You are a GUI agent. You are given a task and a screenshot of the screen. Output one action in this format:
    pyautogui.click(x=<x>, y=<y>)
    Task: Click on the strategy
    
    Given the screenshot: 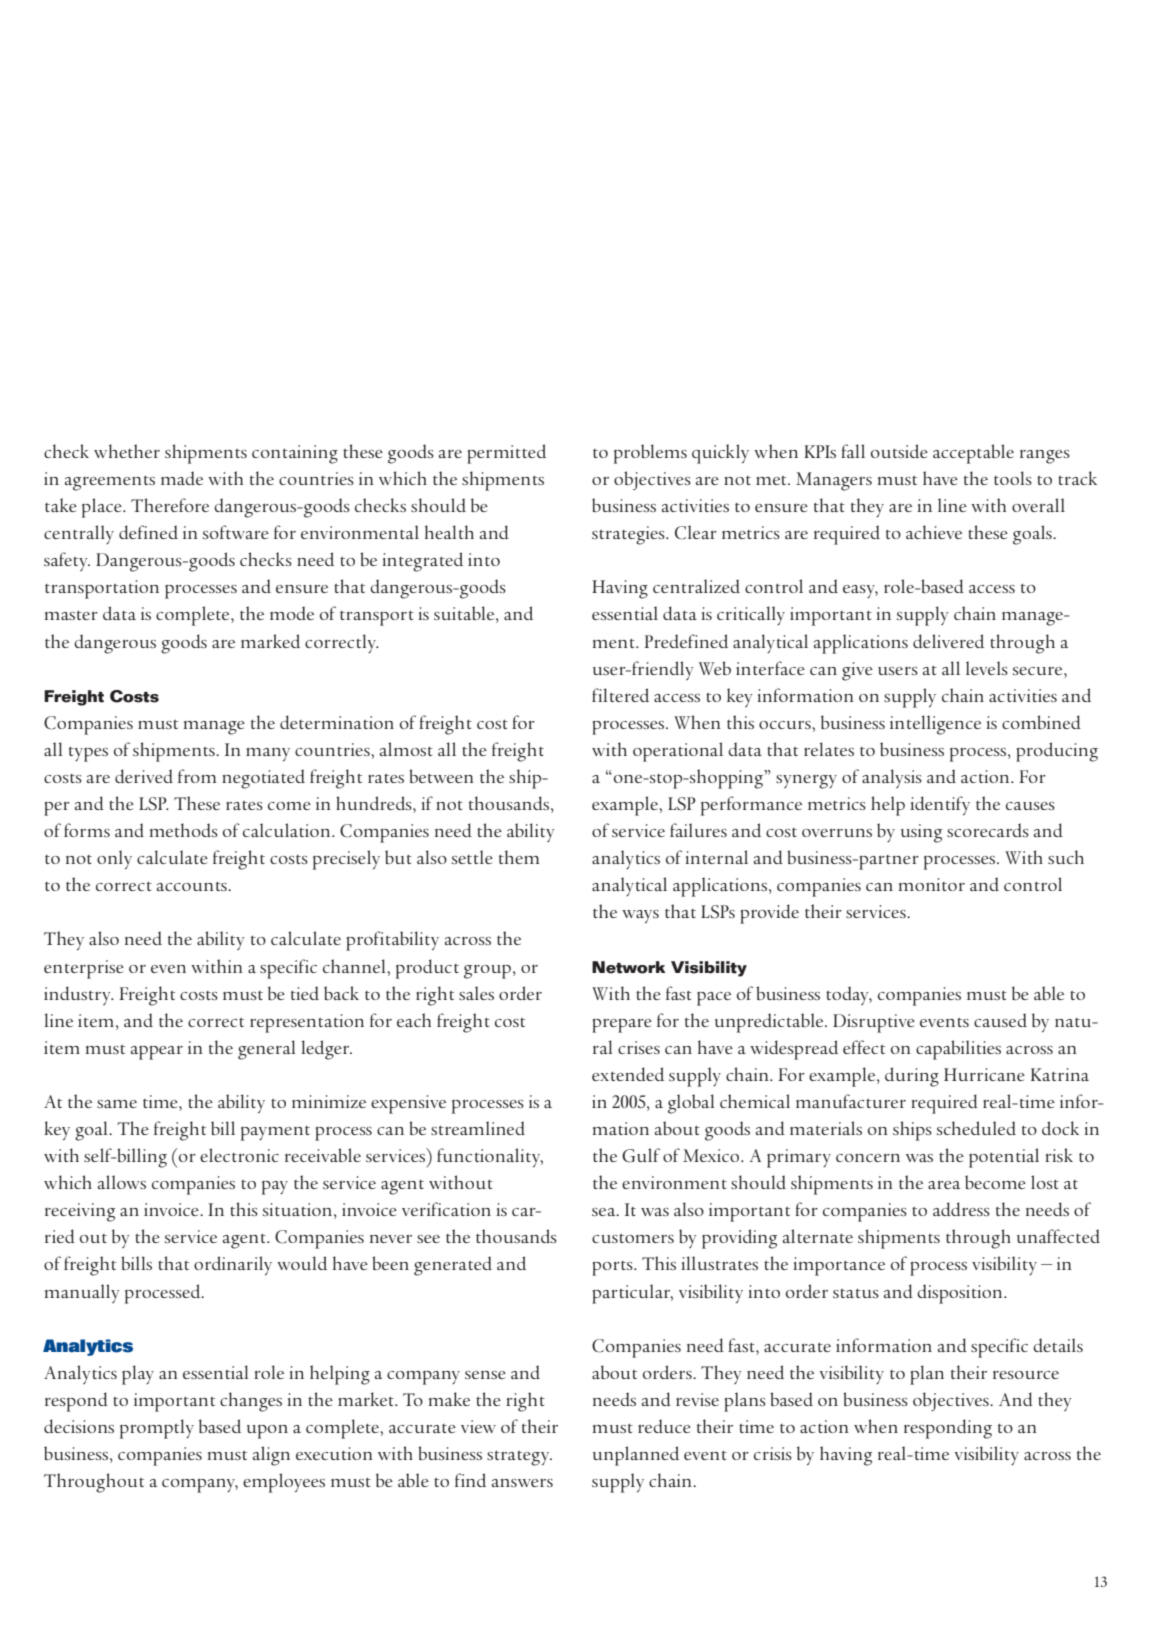 What is the action you would take?
    pyautogui.click(x=519, y=1458)
